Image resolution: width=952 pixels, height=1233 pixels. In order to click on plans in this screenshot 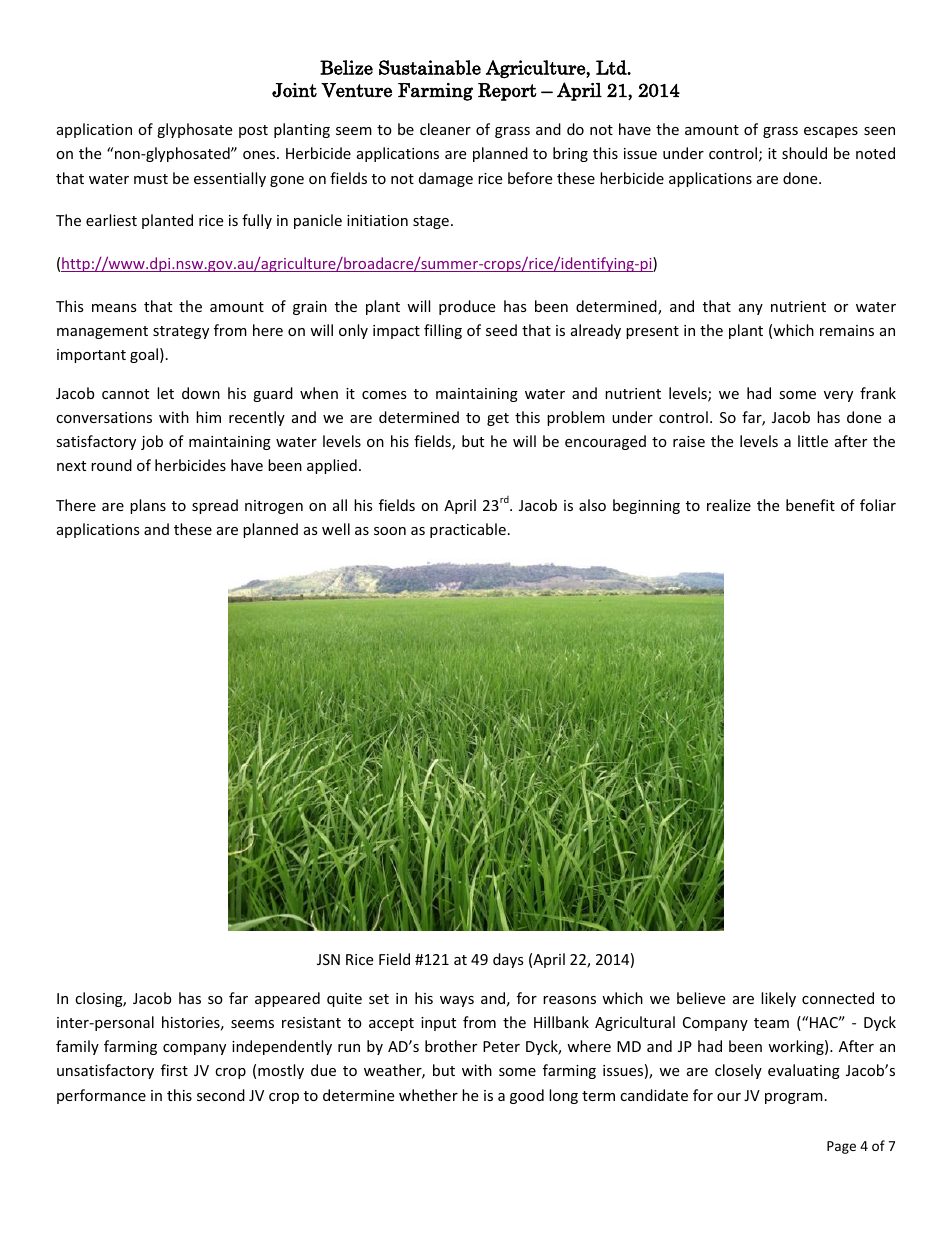, I will do `click(148, 506)`.
